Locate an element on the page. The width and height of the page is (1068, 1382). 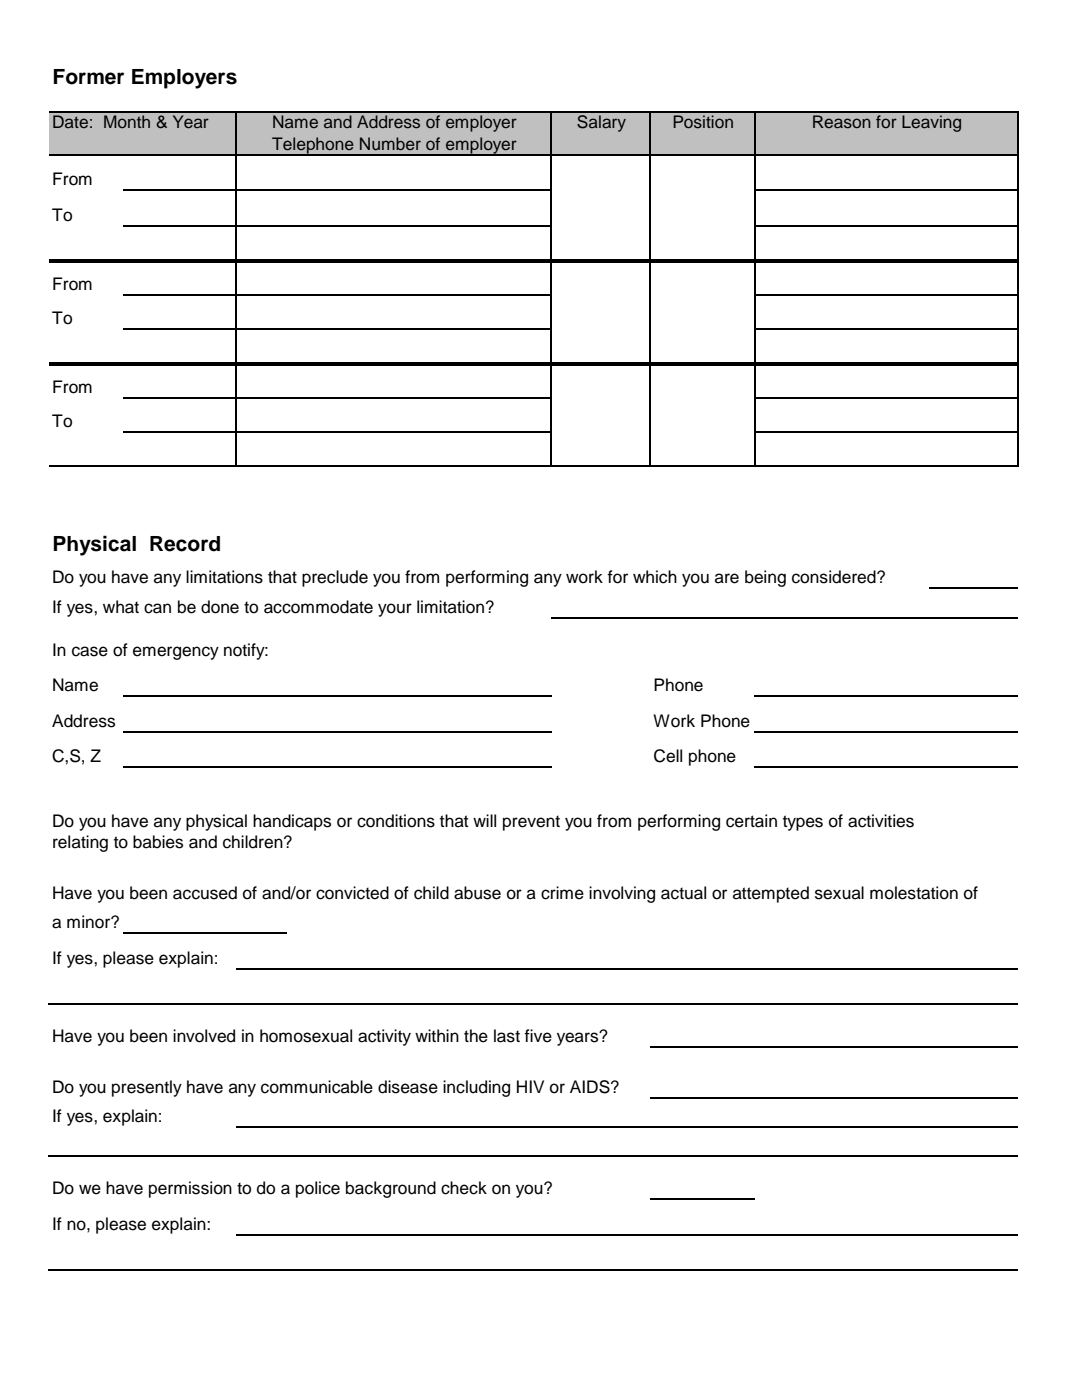
which is located at coordinates (655, 577).
